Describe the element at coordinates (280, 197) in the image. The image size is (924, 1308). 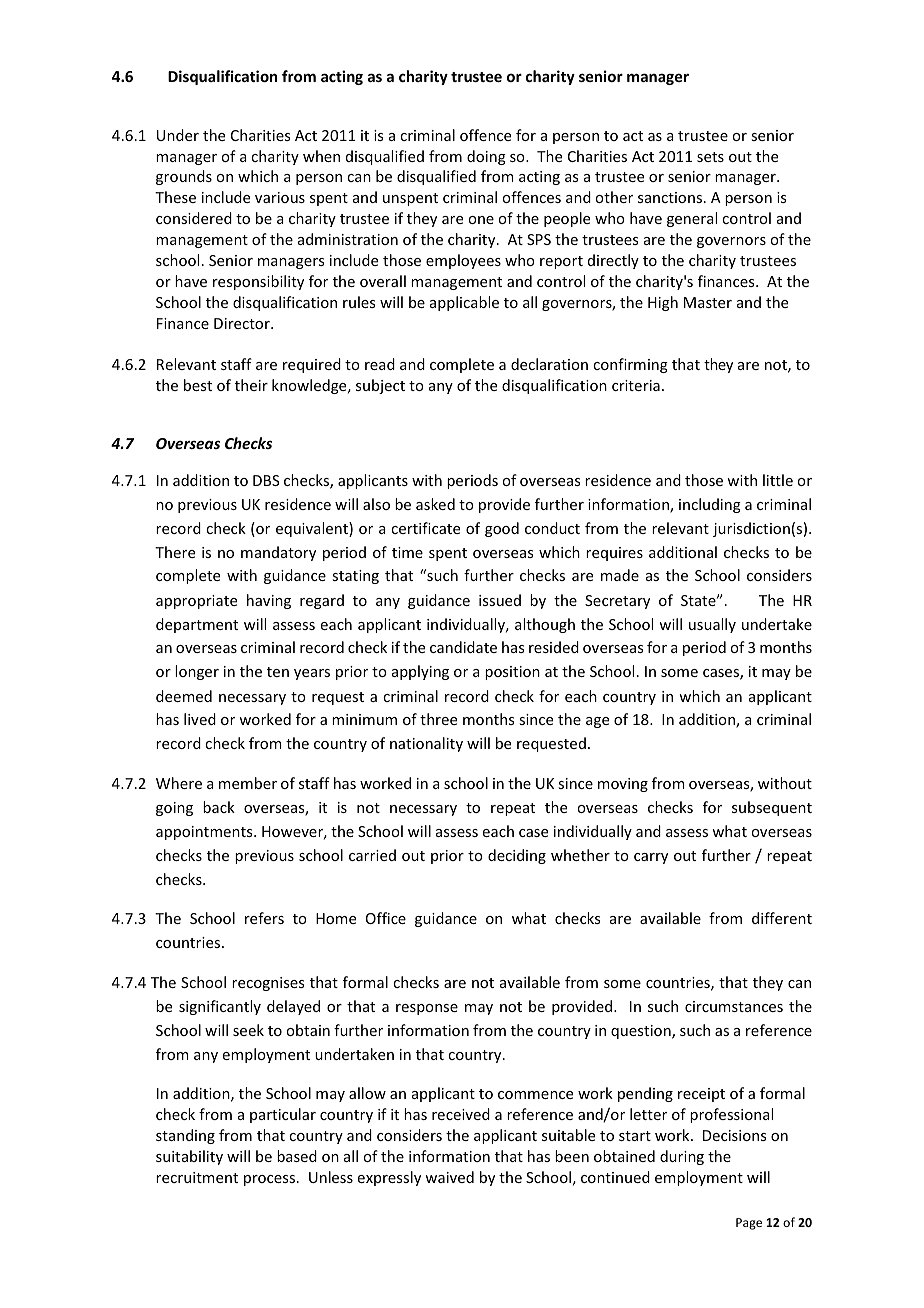
I see `various` at that location.
